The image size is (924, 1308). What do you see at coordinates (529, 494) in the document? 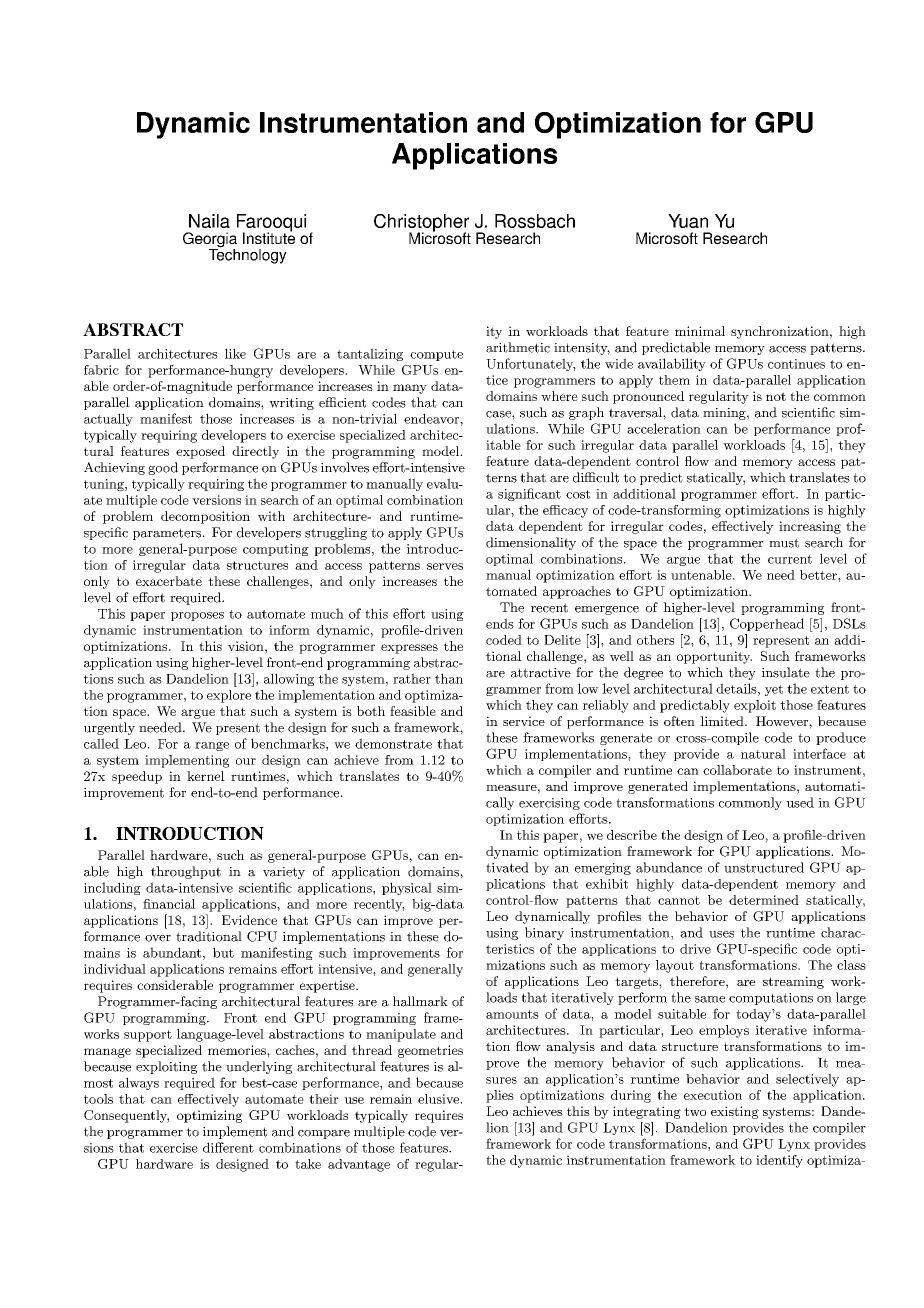
I see `significant` at bounding box center [529, 494].
